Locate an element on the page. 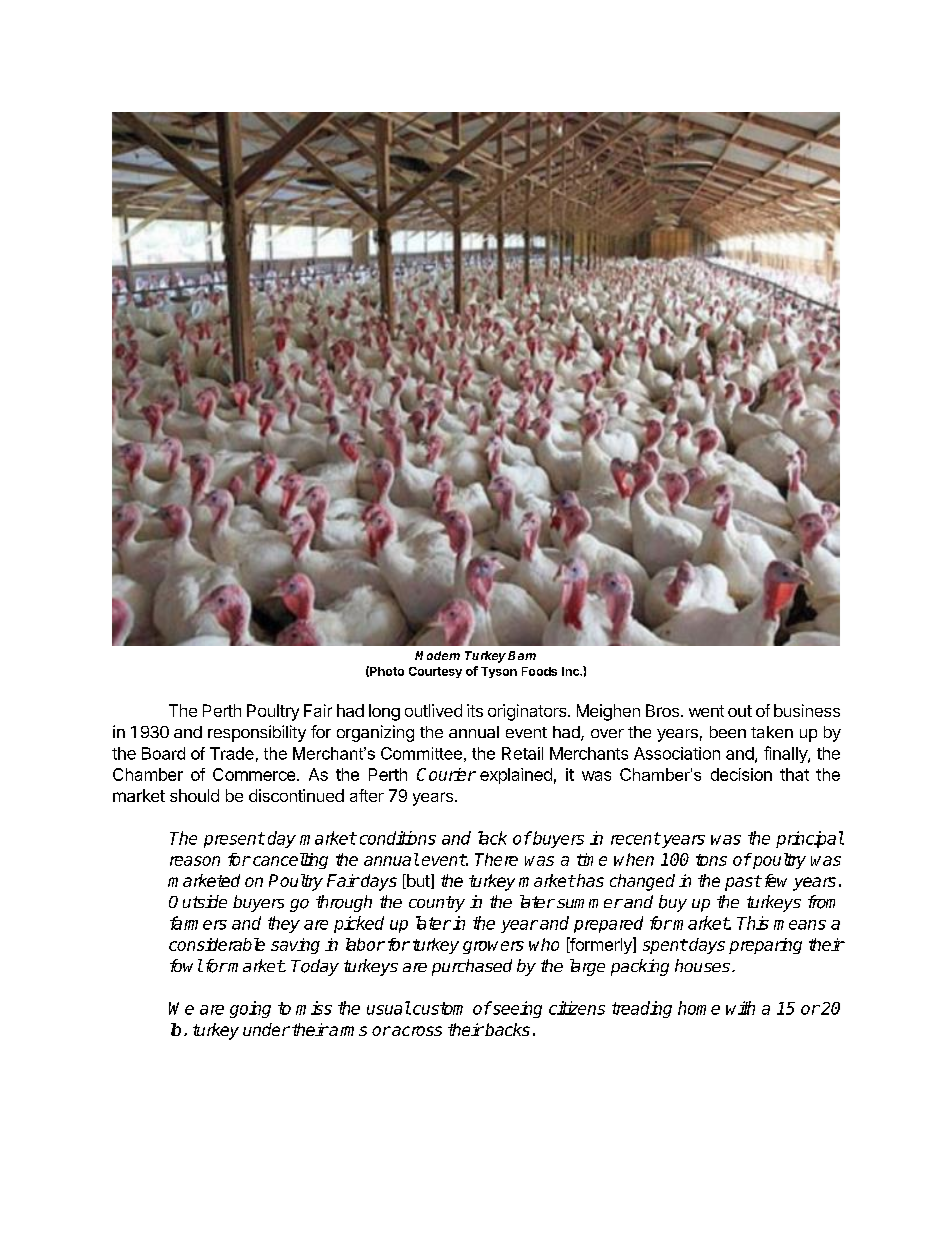 The width and height of the image is (952, 1233). Tyson is located at coordinates (499, 672).
